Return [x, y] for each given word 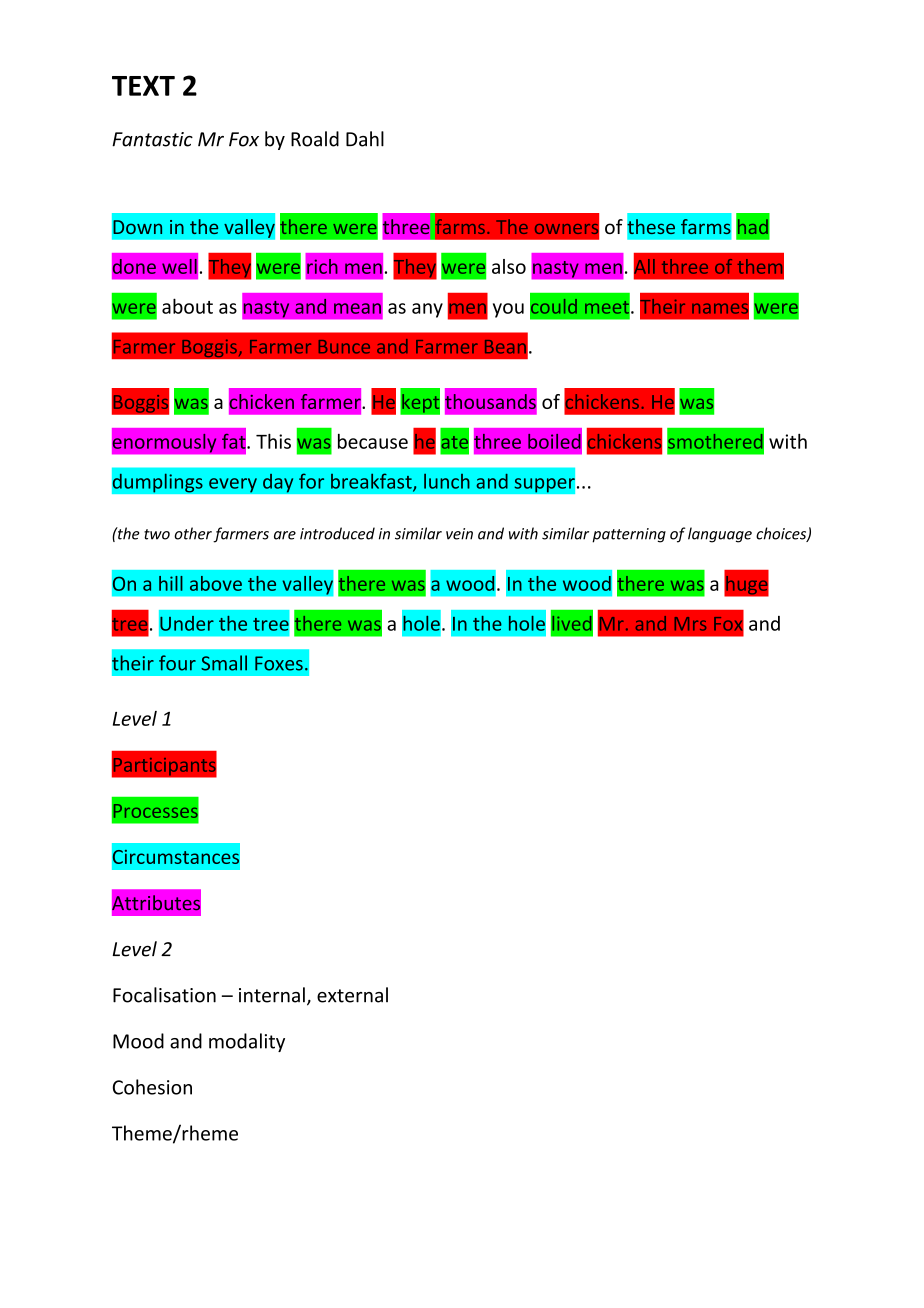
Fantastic [152, 139]
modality [247, 1042]
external [352, 995]
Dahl [365, 139]
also [509, 266]
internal [272, 995]
